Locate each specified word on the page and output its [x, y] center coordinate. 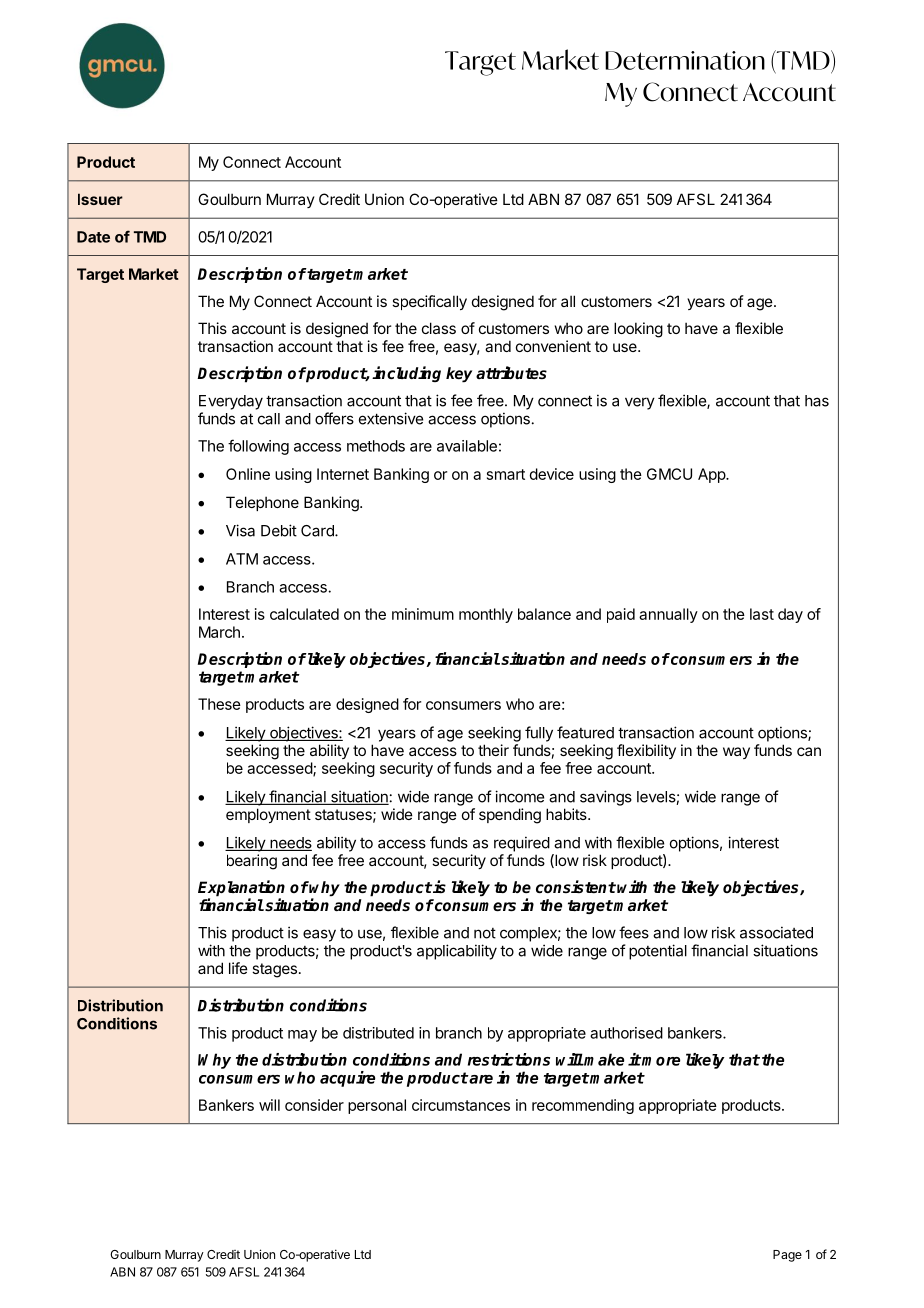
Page [787, 1256]
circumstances [461, 1105]
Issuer [100, 199]
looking [638, 330]
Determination [685, 60]
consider [314, 1105]
